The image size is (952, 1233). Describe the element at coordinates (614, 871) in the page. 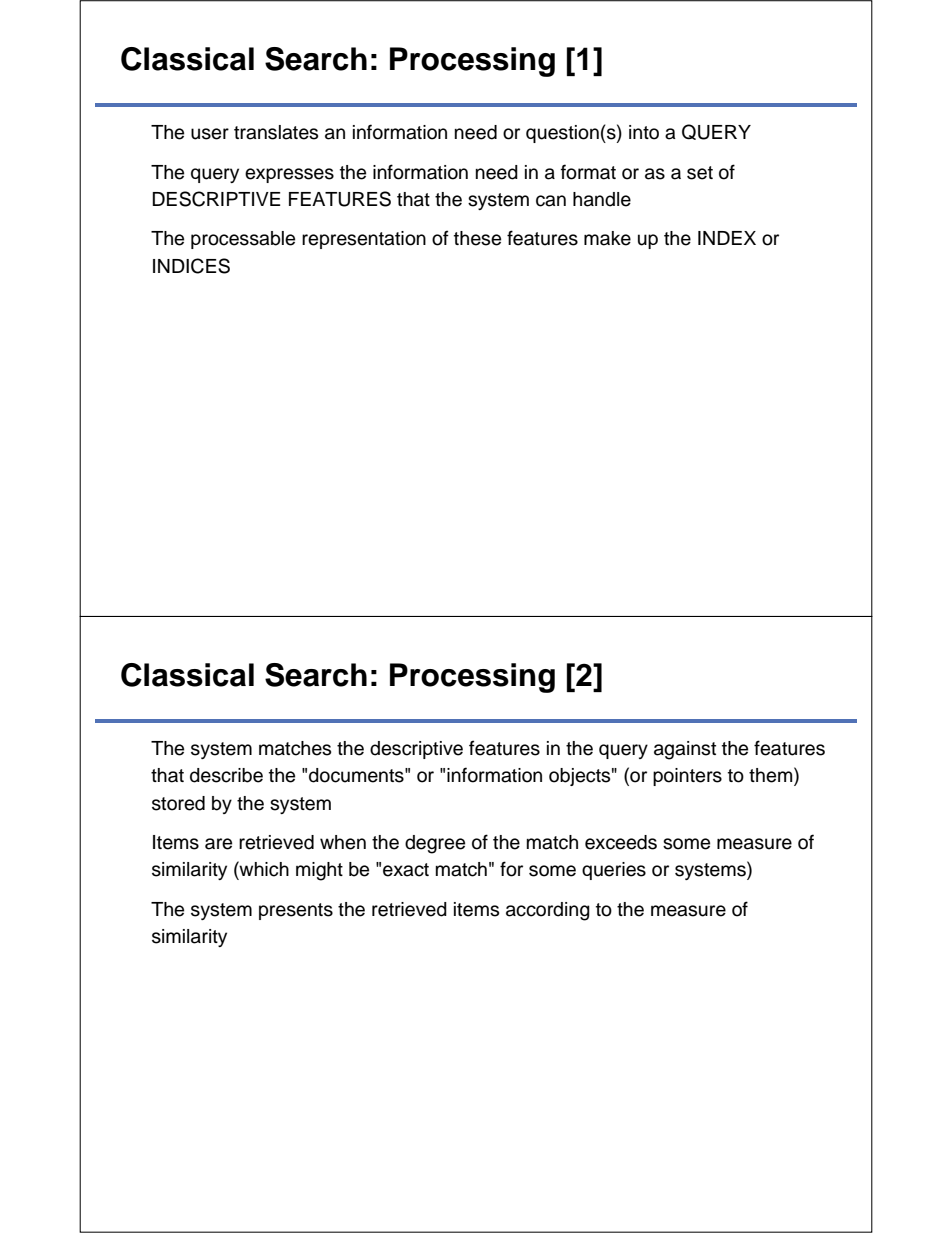

I see `queries` at that location.
